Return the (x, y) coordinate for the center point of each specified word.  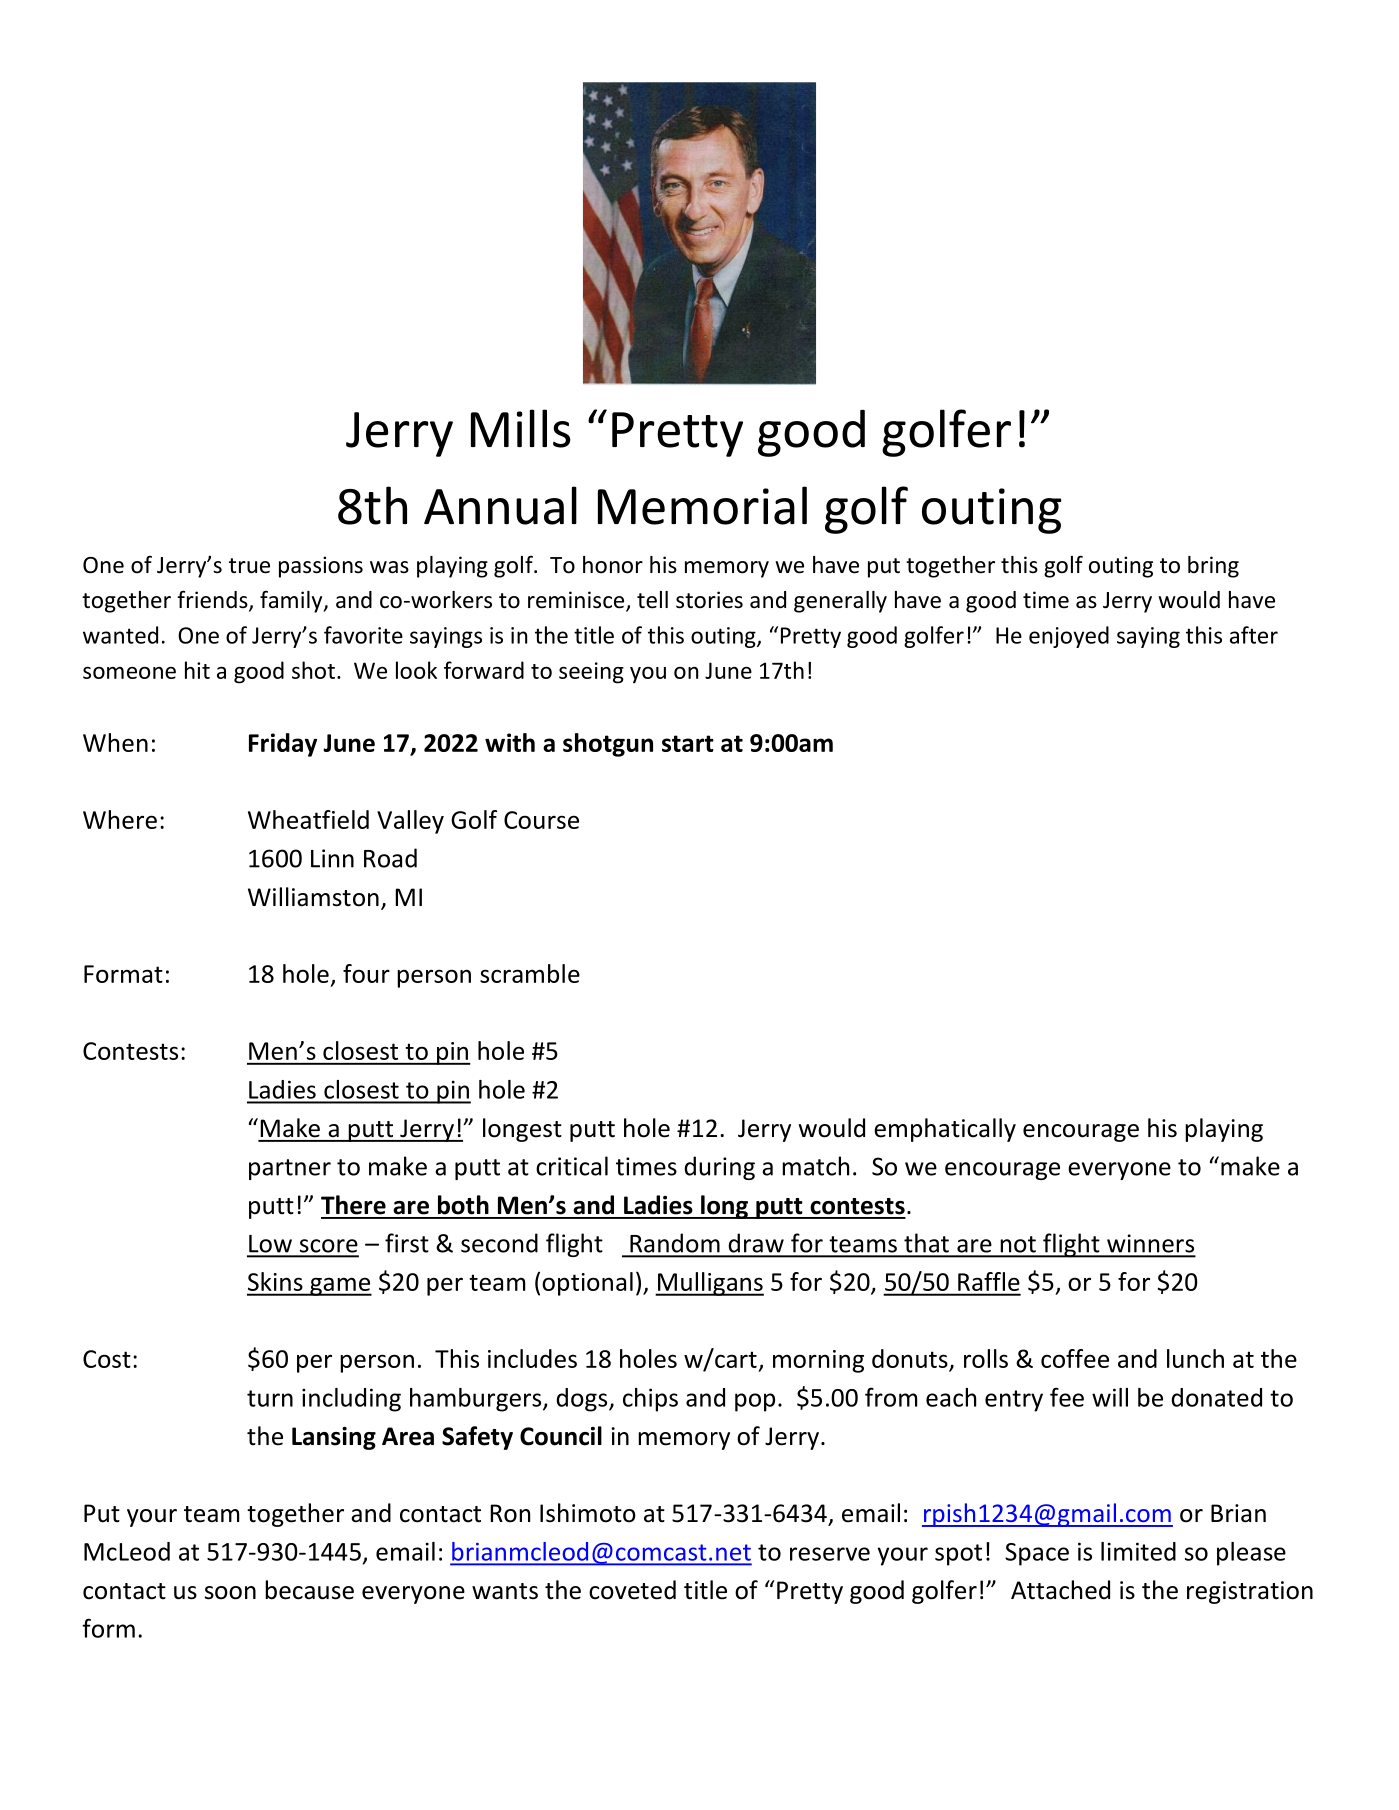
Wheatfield (308, 819)
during (719, 1168)
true (249, 566)
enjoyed (1069, 637)
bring (1213, 567)
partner (290, 1169)
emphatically (945, 1130)
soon (230, 1593)
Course (541, 820)
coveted (632, 1590)
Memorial (702, 505)
